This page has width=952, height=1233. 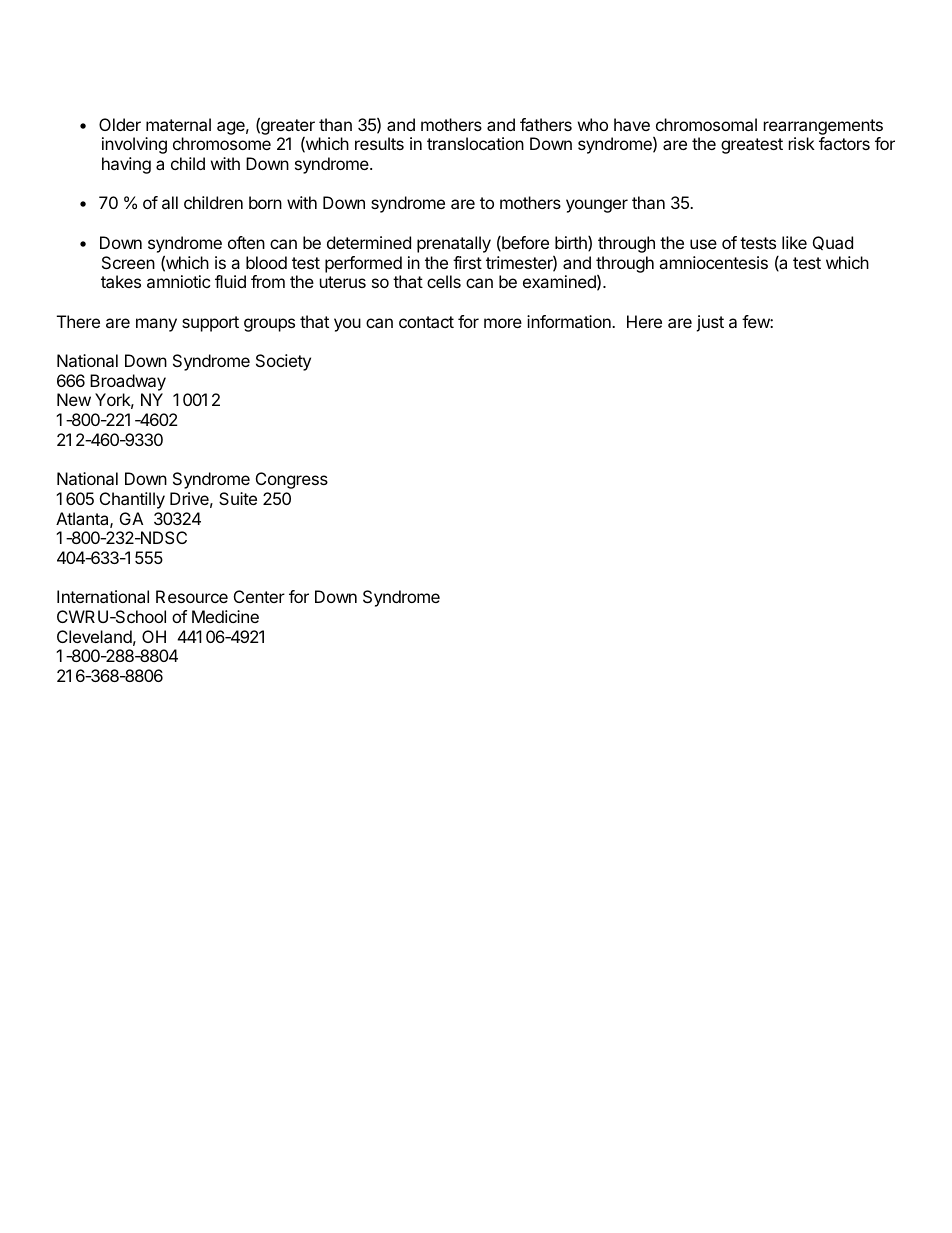 What do you see at coordinates (74, 399) in the page?
I see `New` at bounding box center [74, 399].
